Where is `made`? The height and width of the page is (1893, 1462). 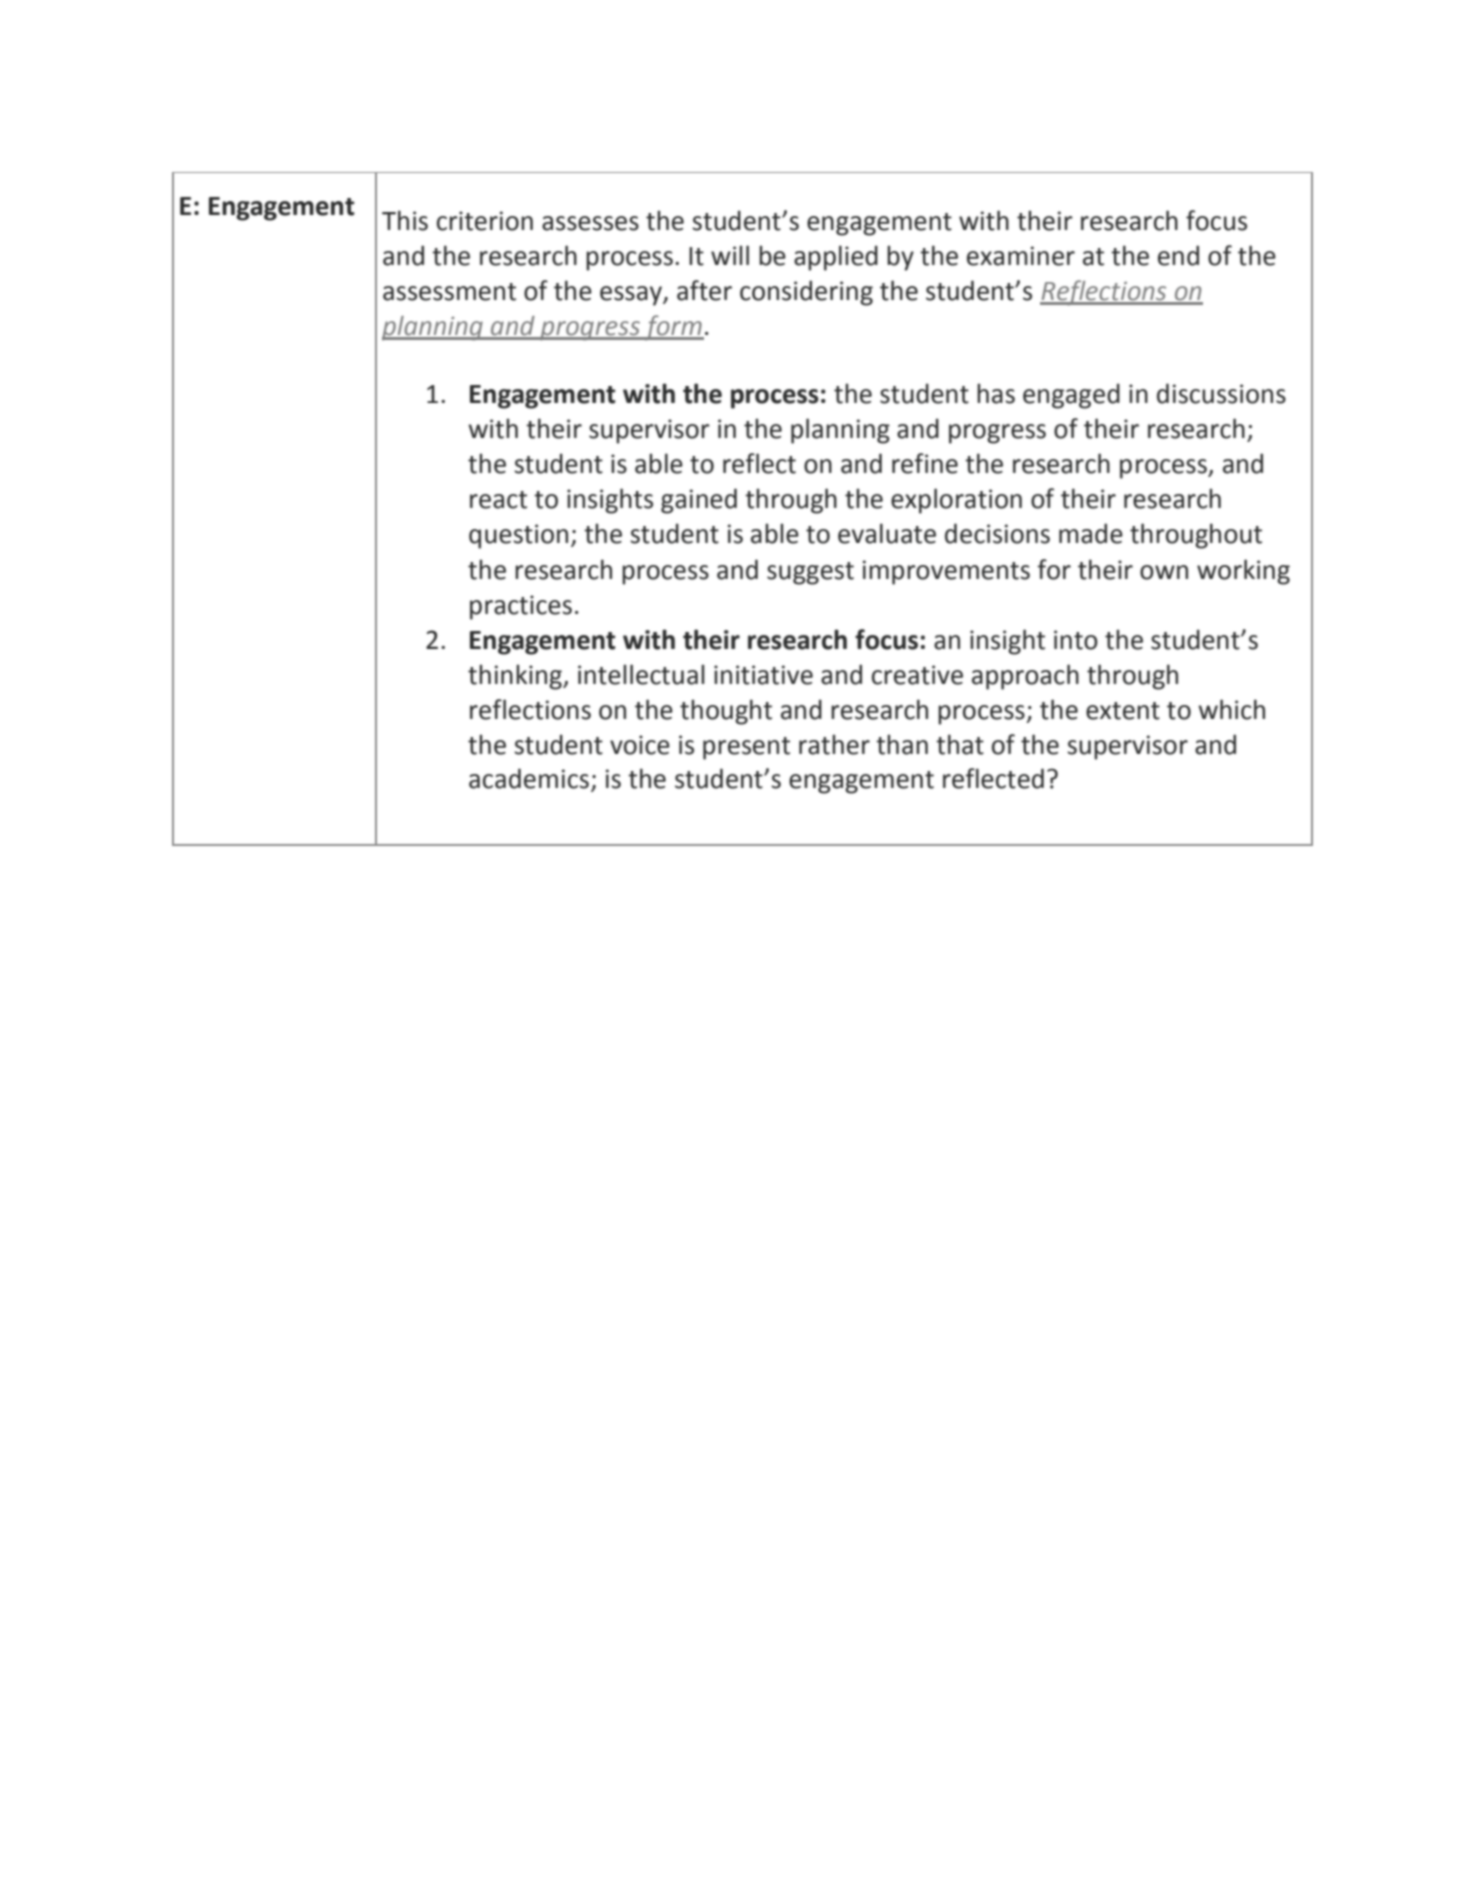
made is located at coordinates (1091, 533).
